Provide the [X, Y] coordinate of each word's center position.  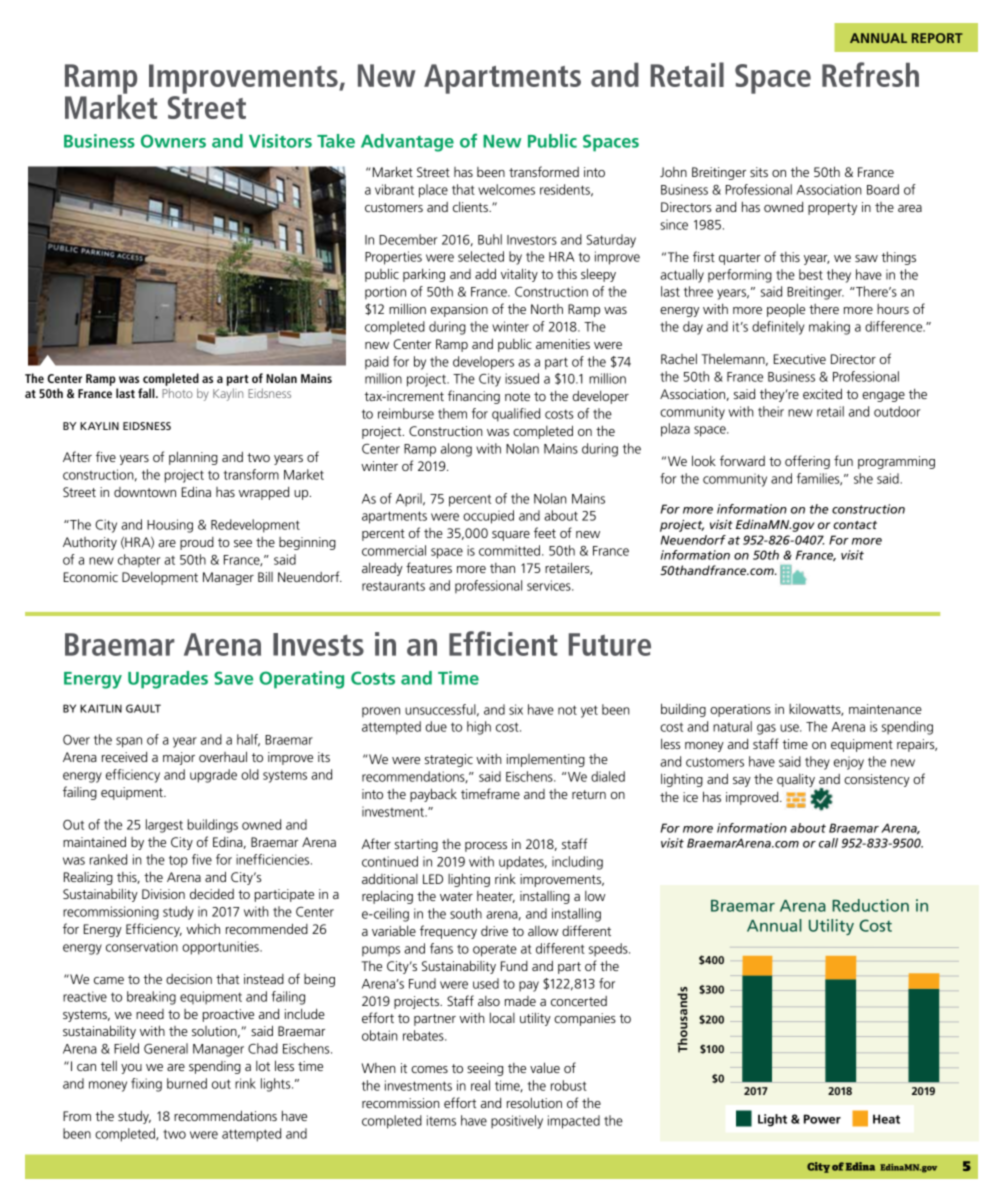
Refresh [870, 74]
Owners [173, 141]
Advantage [407, 143]
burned [187, 1083]
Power [822, 1119]
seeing [485, 1069]
